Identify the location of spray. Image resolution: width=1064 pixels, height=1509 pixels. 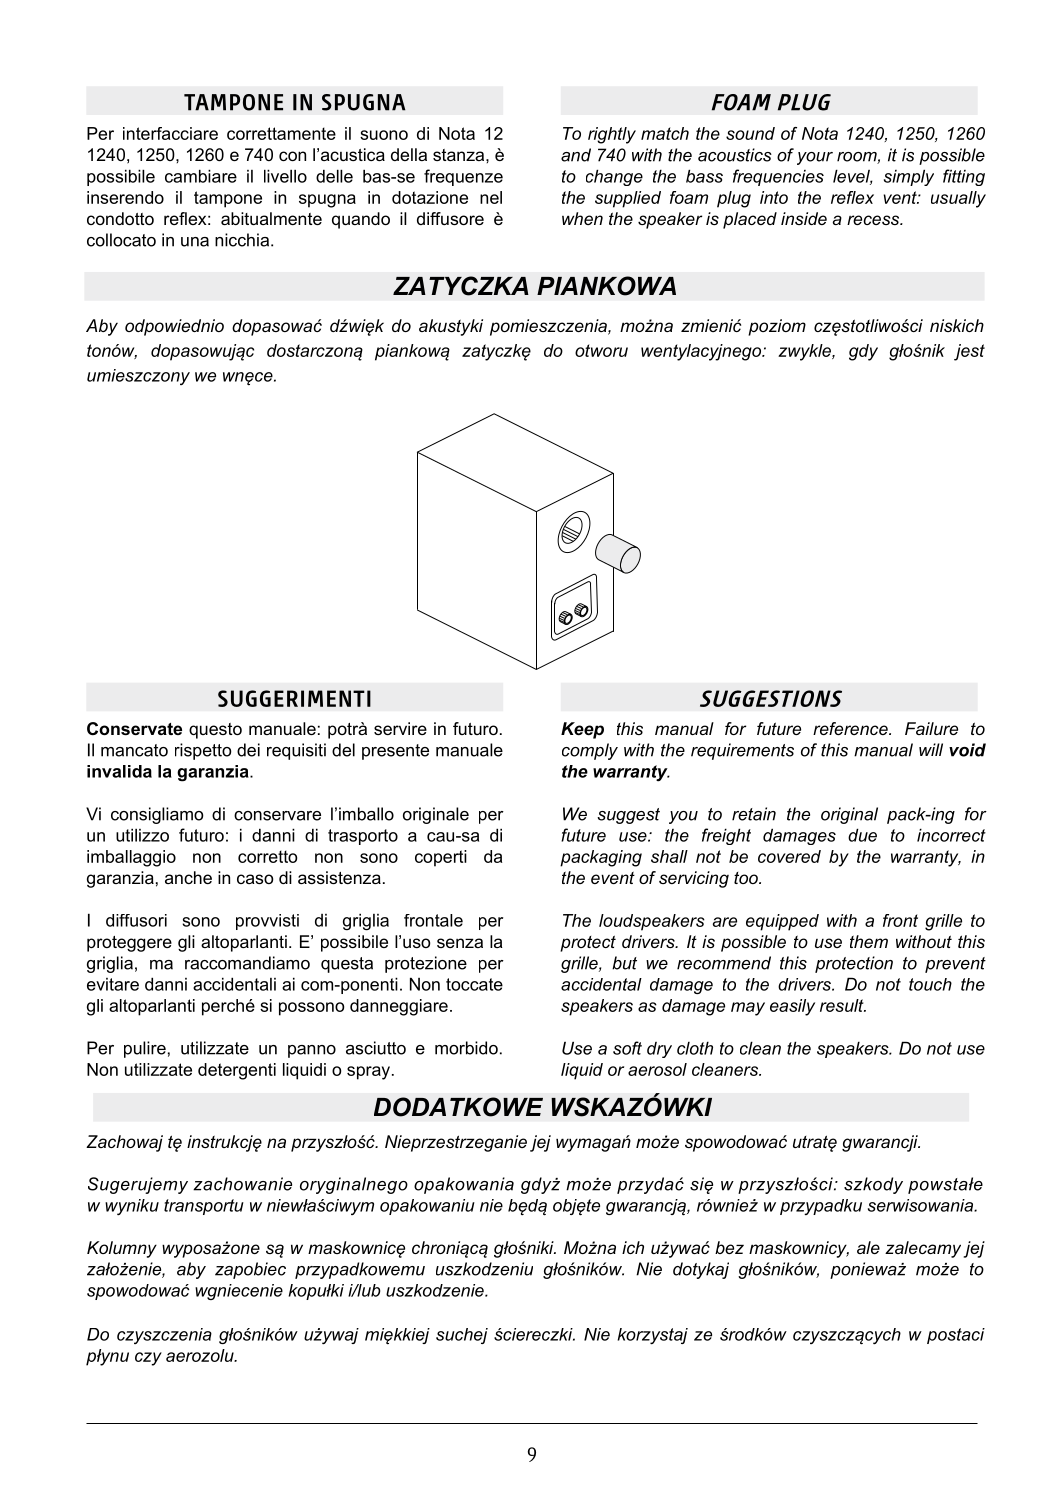
(368, 1073).
